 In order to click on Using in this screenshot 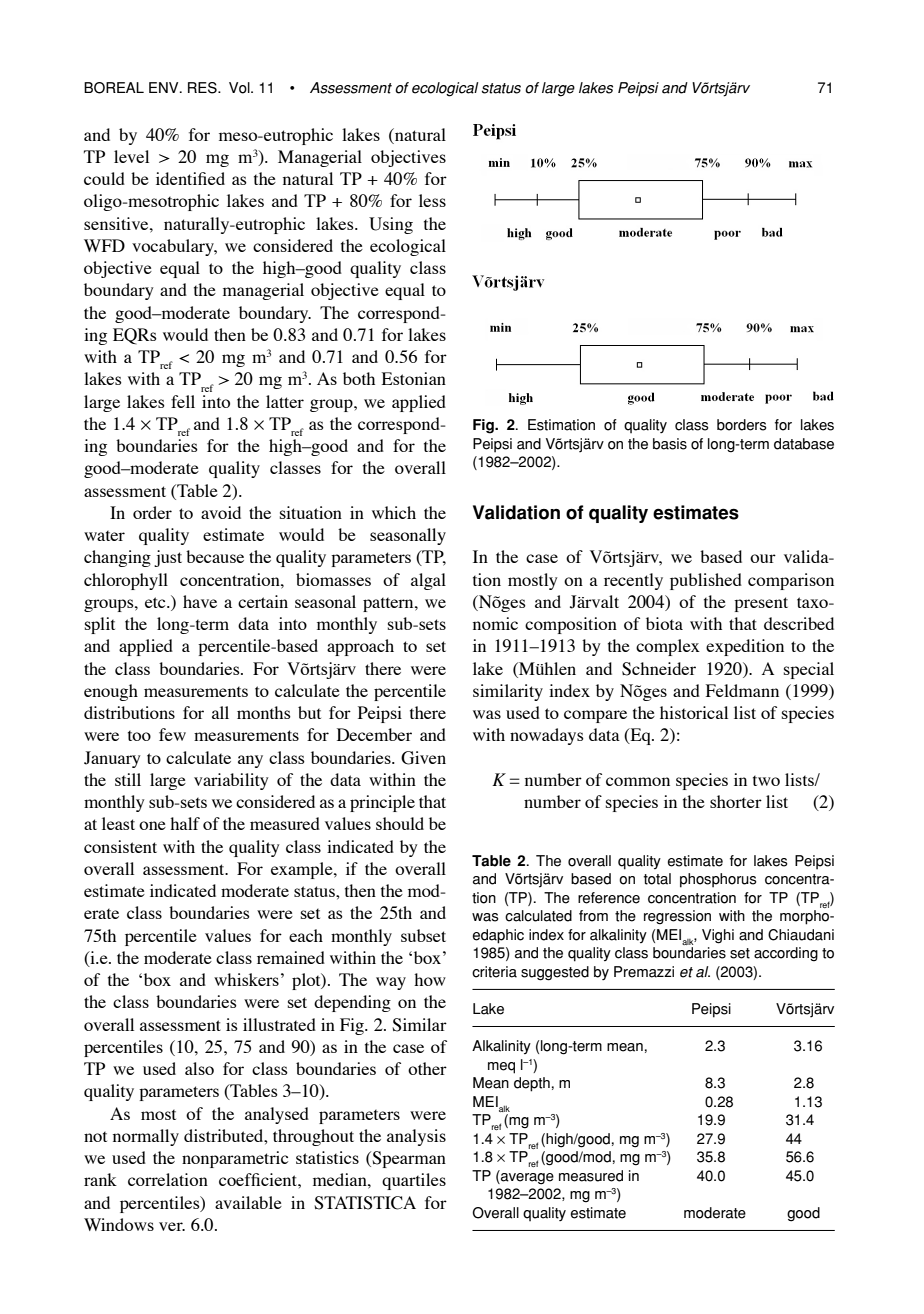, I will do `click(391, 225)`.
